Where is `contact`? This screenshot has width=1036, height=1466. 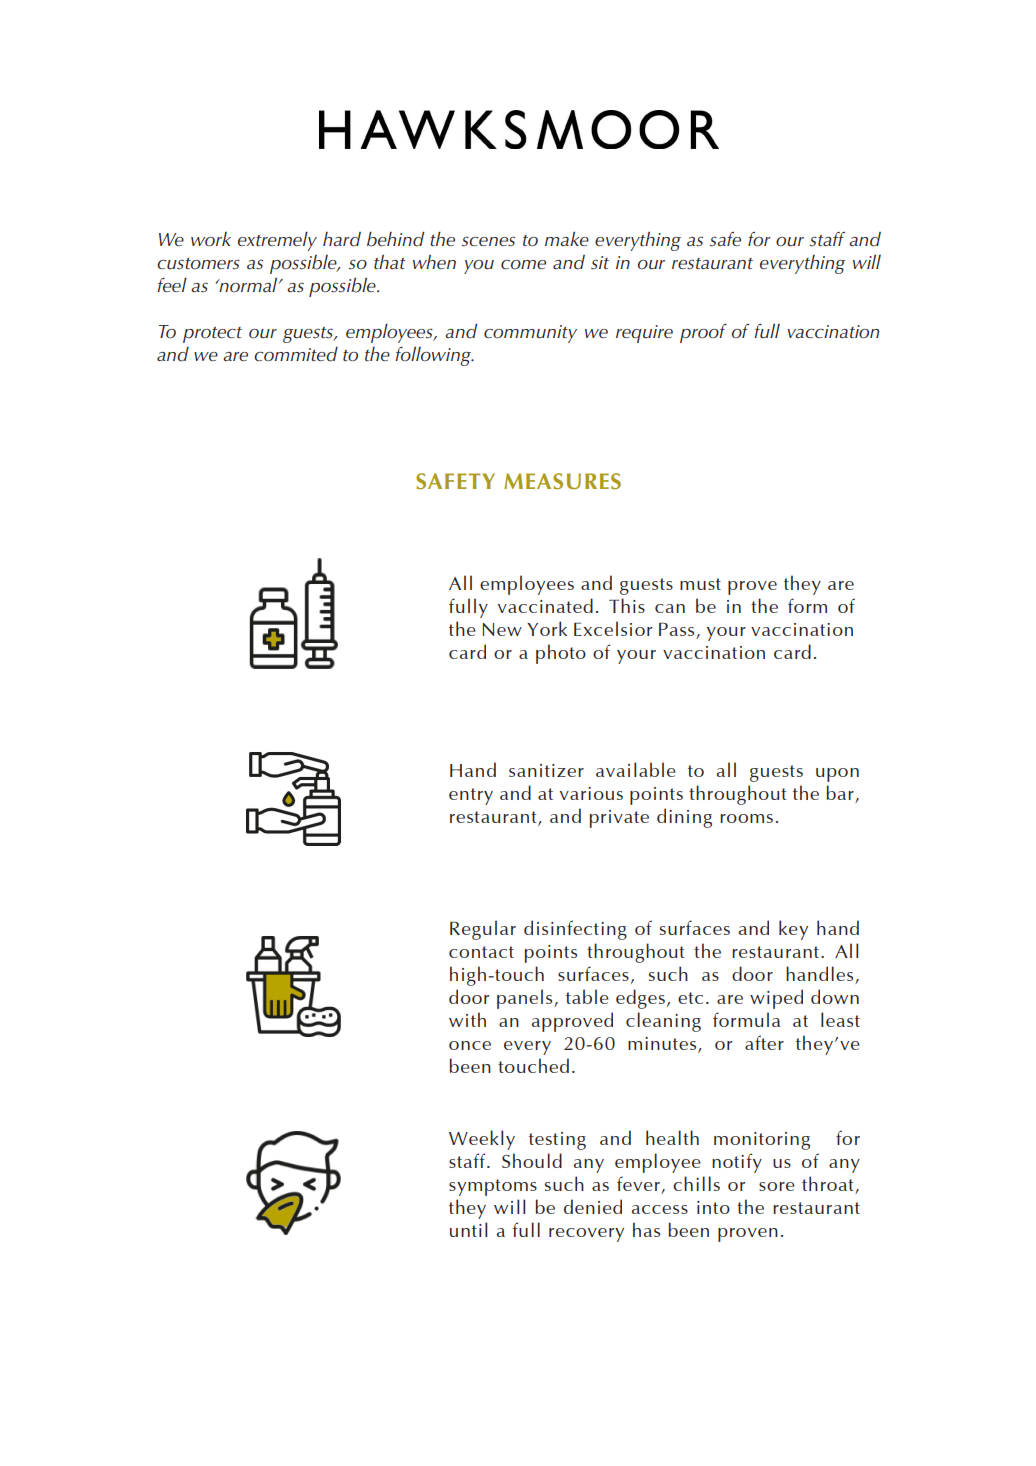
contact is located at coordinates (481, 952).
